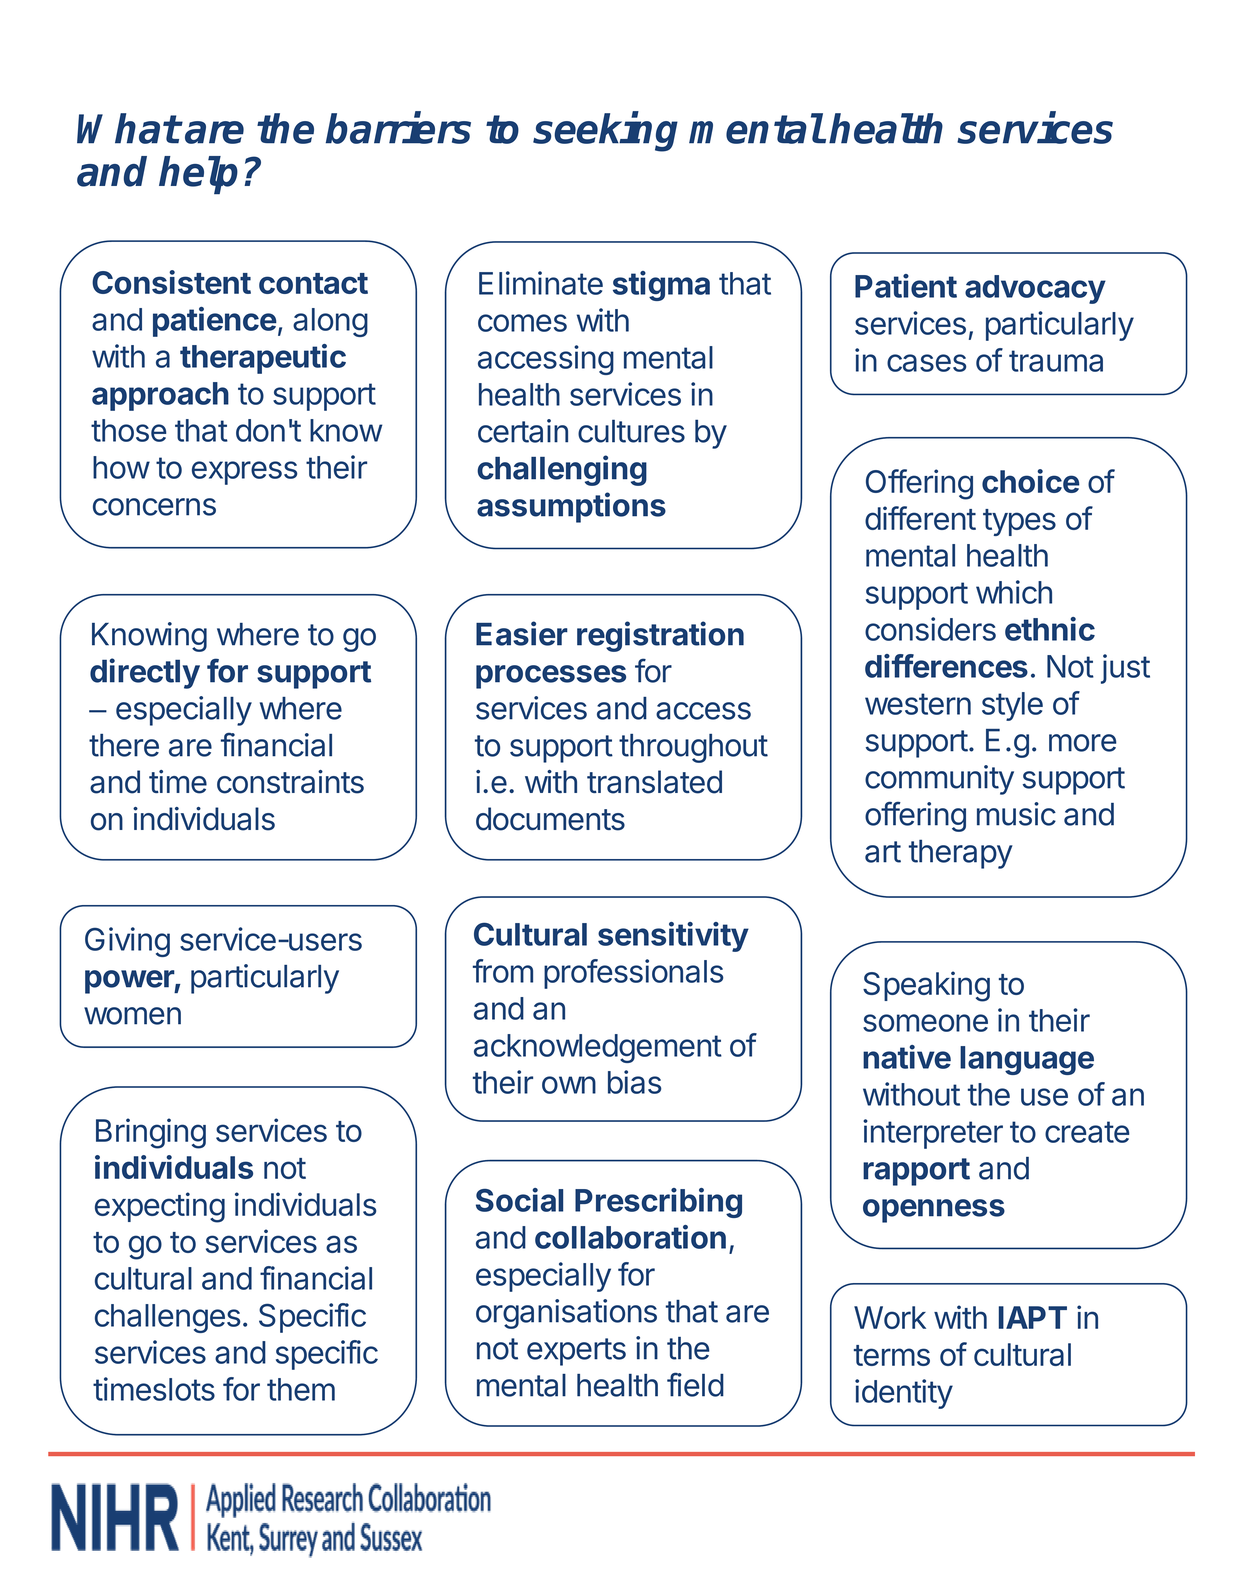 Image resolution: width=1247 pixels, height=1583 pixels. What do you see at coordinates (301, 1389) in the screenshot?
I see `them` at bounding box center [301, 1389].
